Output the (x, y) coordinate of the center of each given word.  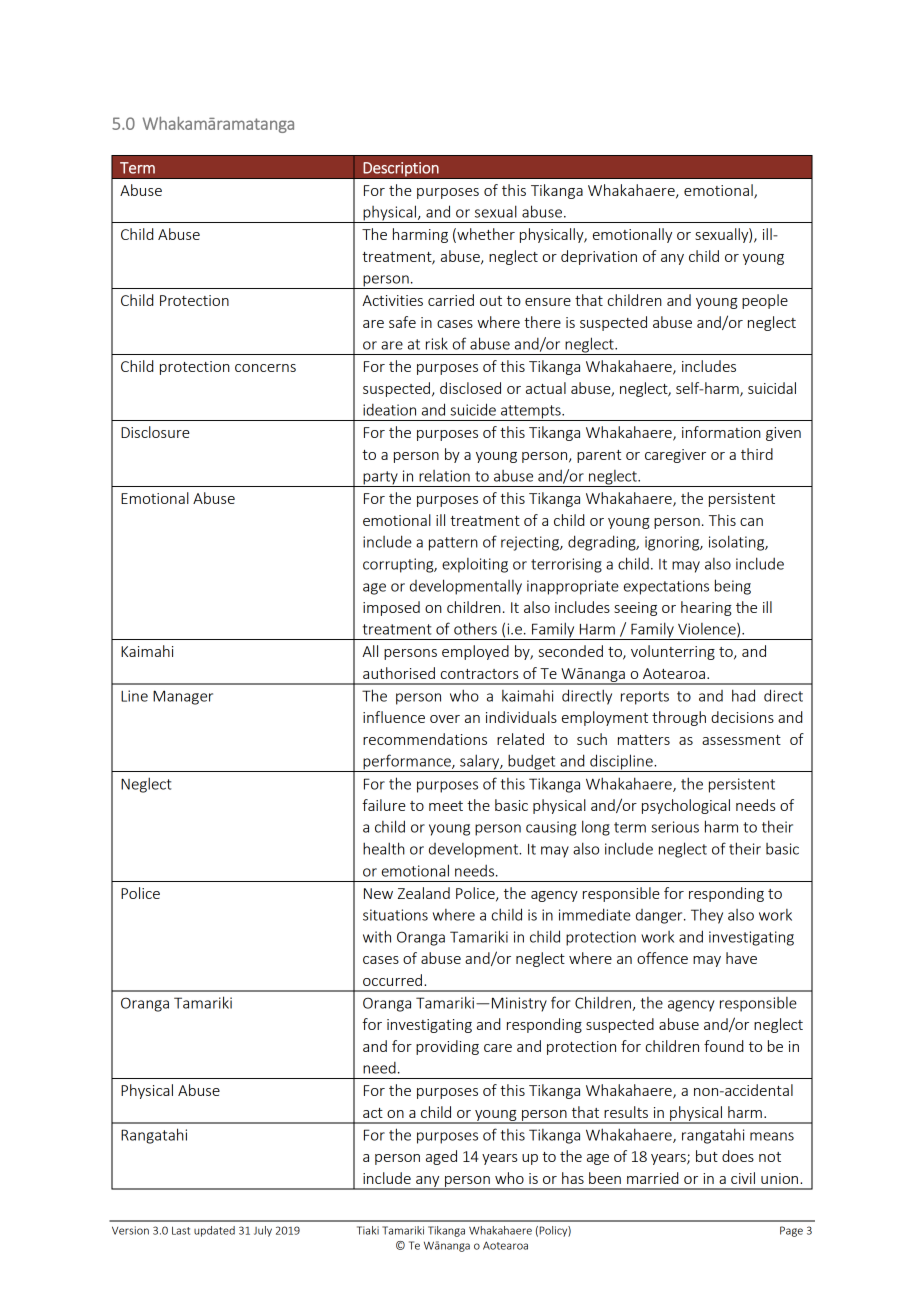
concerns (265, 368)
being (733, 587)
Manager (183, 697)
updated (214, 1231)
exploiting (475, 565)
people (765, 301)
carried (451, 300)
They (707, 916)
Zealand (424, 893)
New (378, 893)
